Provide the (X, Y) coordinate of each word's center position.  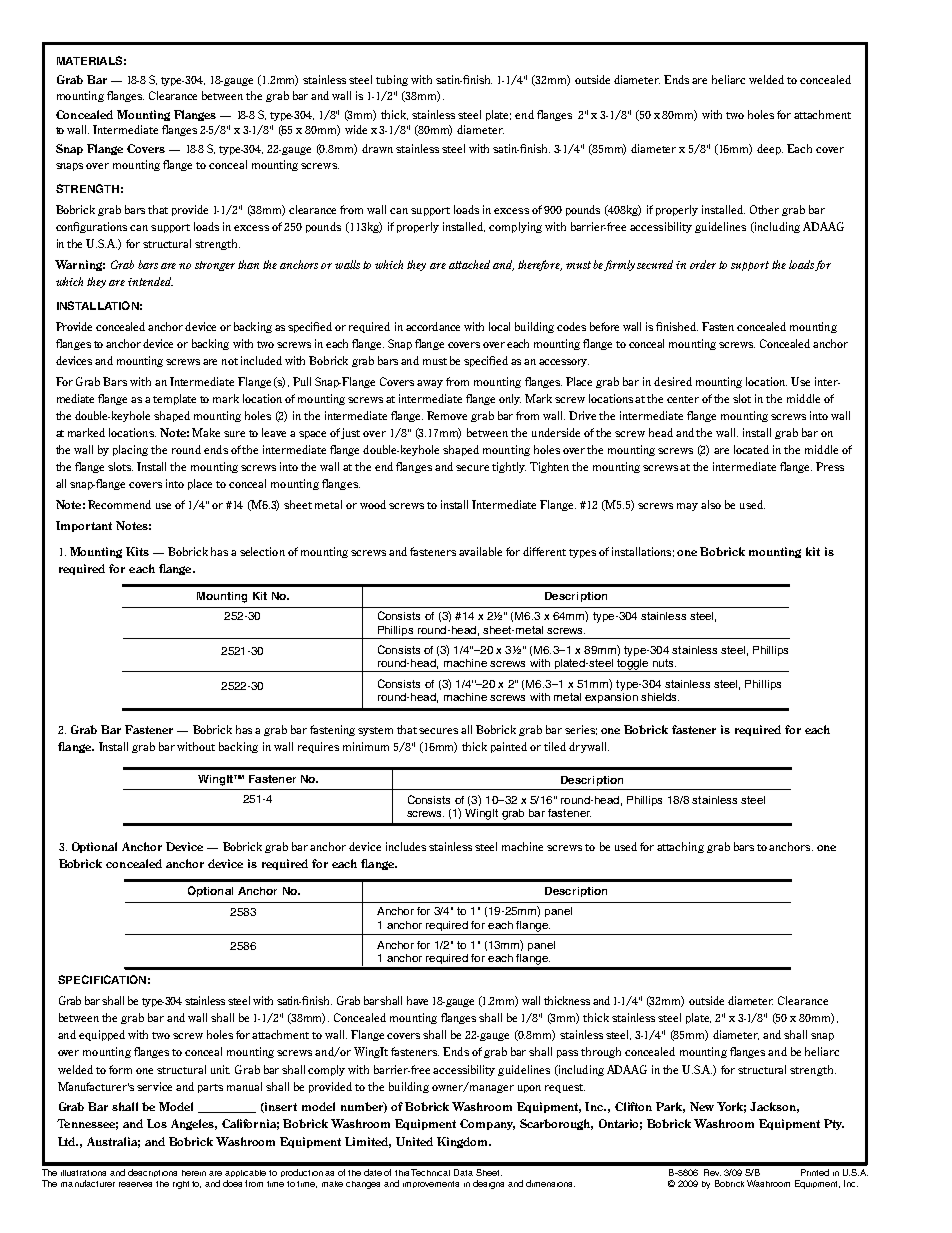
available (480, 551)
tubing (392, 80)
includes (406, 846)
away (430, 384)
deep (770, 149)
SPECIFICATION (102, 979)
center (683, 399)
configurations (91, 227)
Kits (137, 551)
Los (157, 1123)
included (261, 360)
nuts (664, 663)
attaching (680, 847)
